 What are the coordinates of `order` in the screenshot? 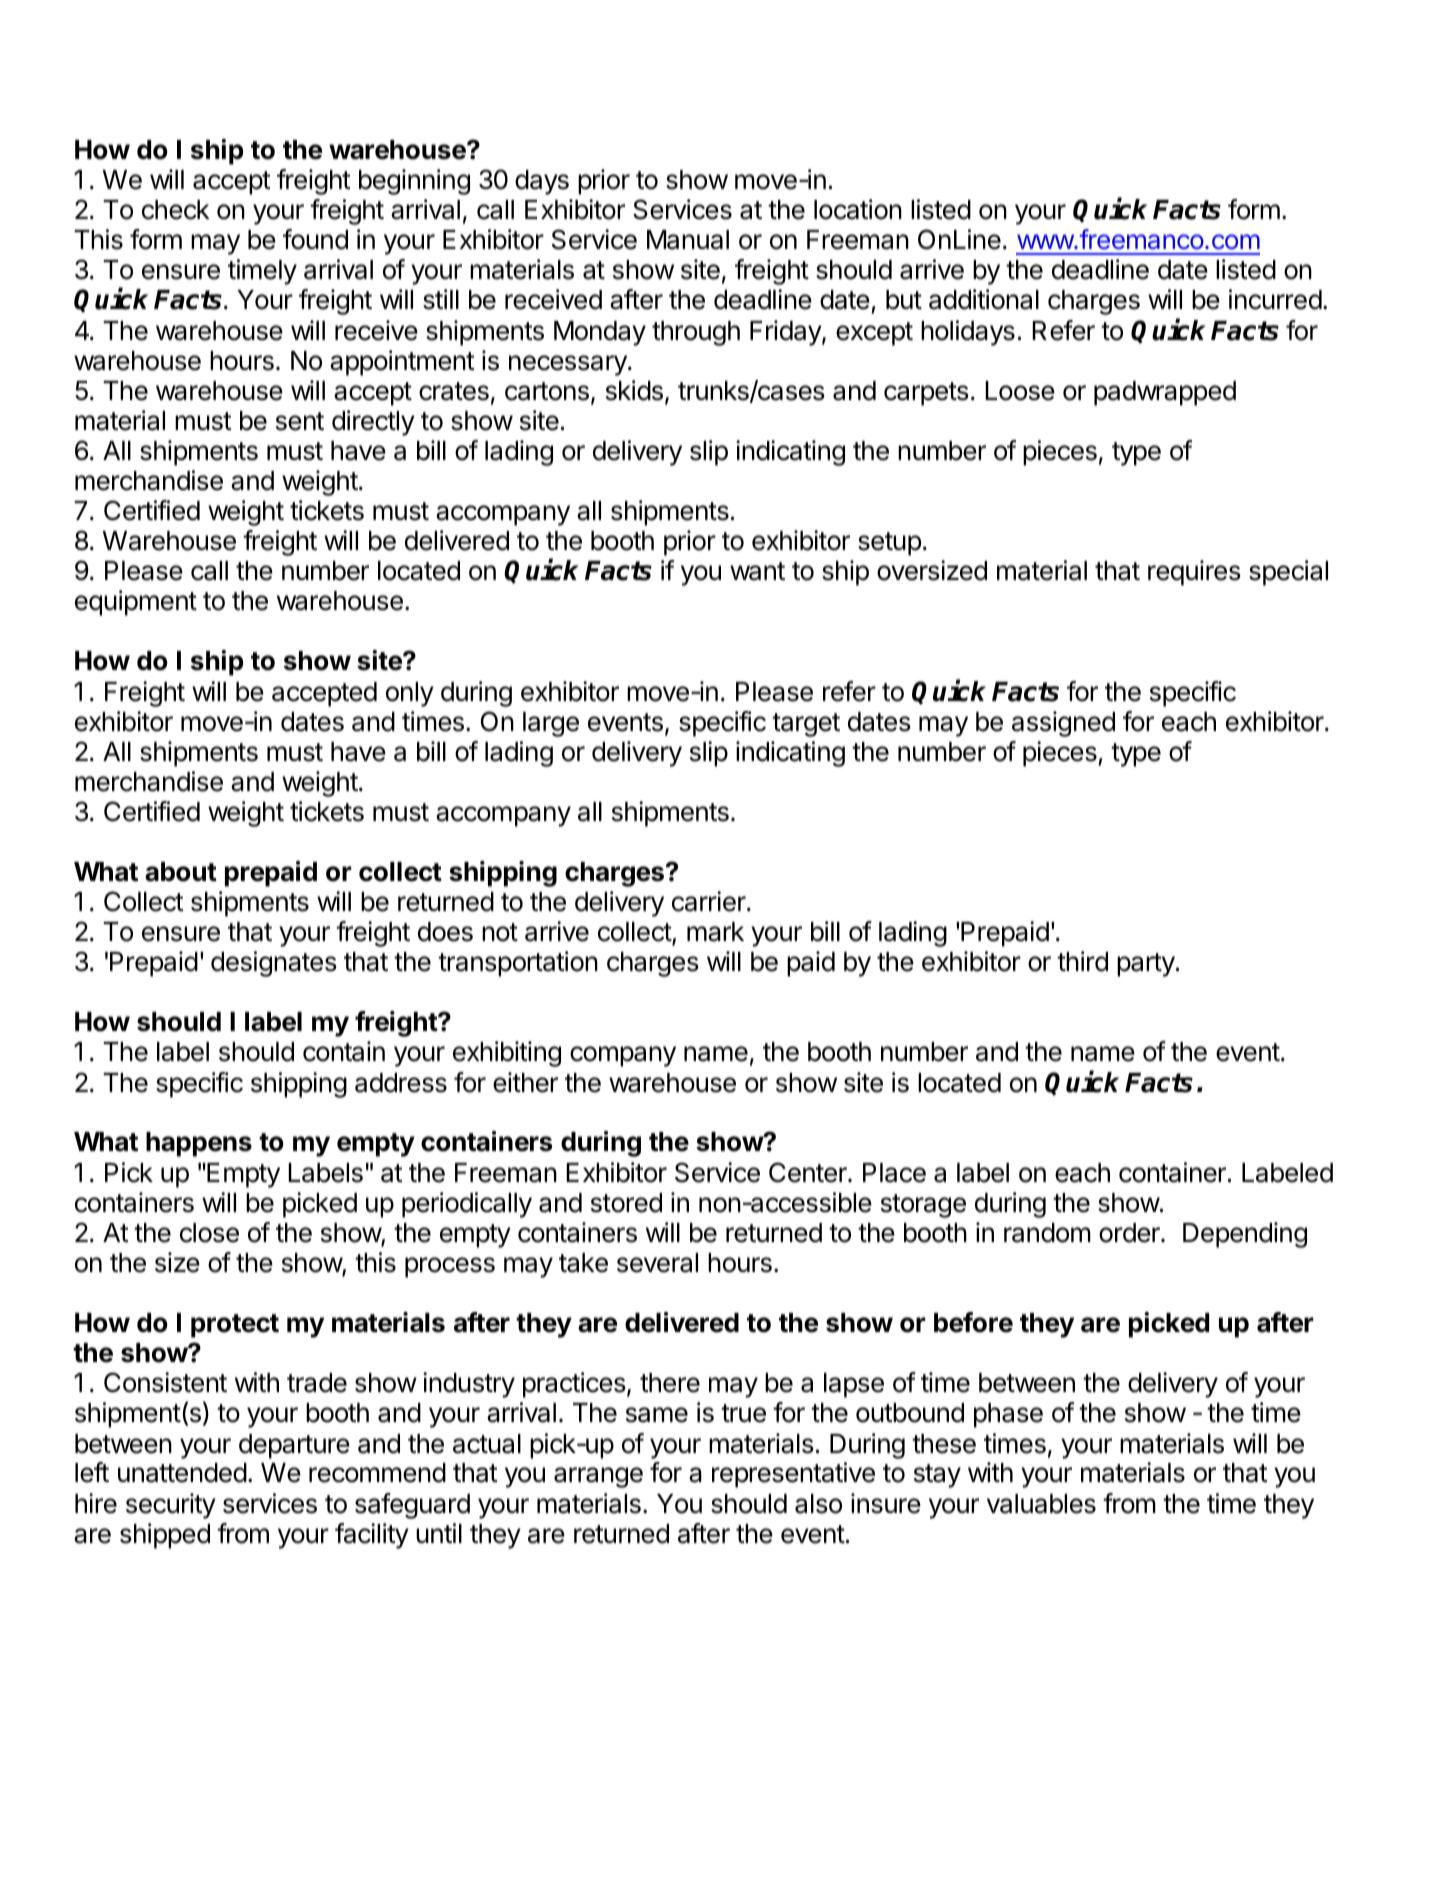 It's located at (1130, 1233).
